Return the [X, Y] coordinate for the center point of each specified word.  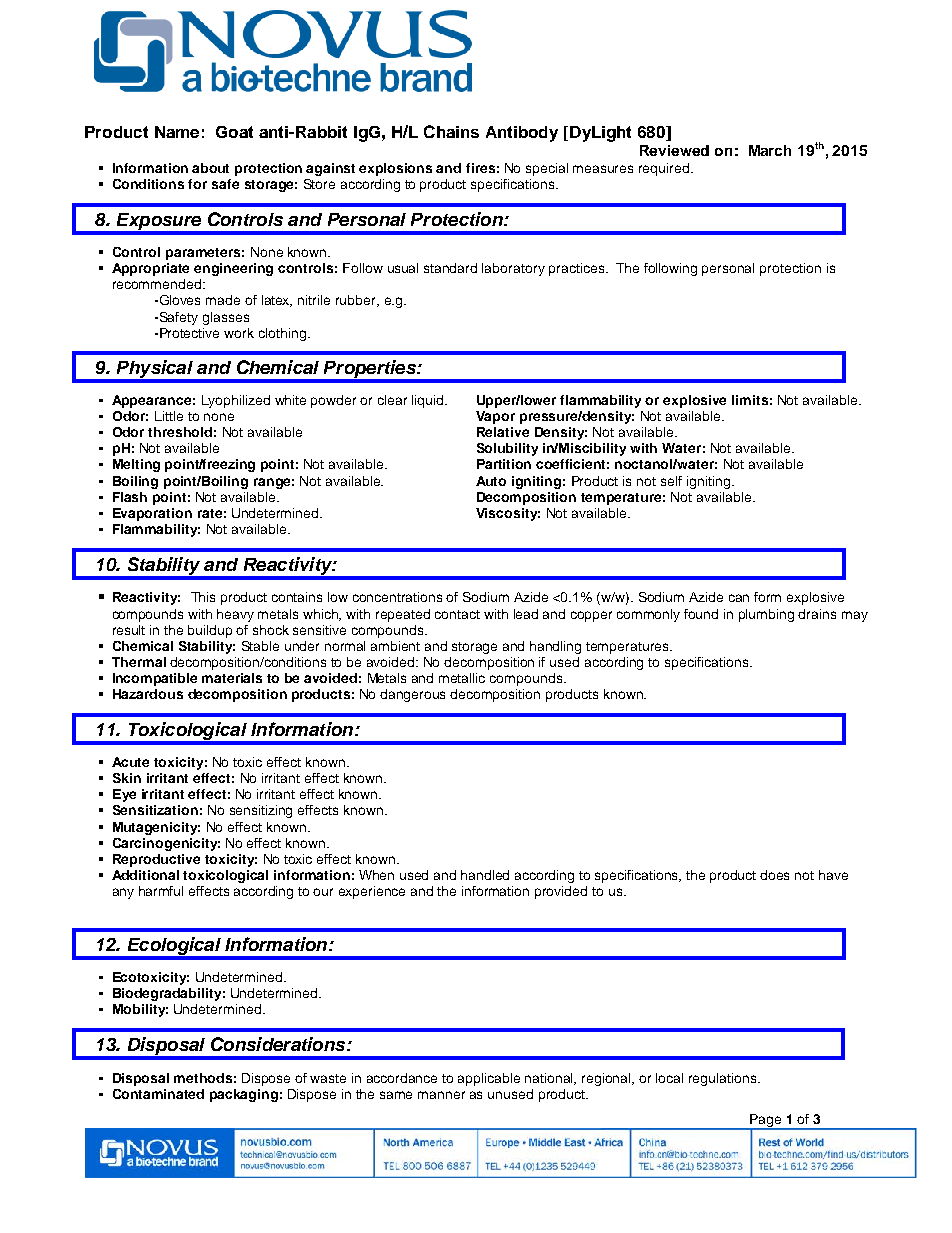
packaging [244, 1095]
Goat [234, 132]
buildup [210, 631]
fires [480, 168]
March [770, 150]
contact [457, 614]
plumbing [766, 615]
